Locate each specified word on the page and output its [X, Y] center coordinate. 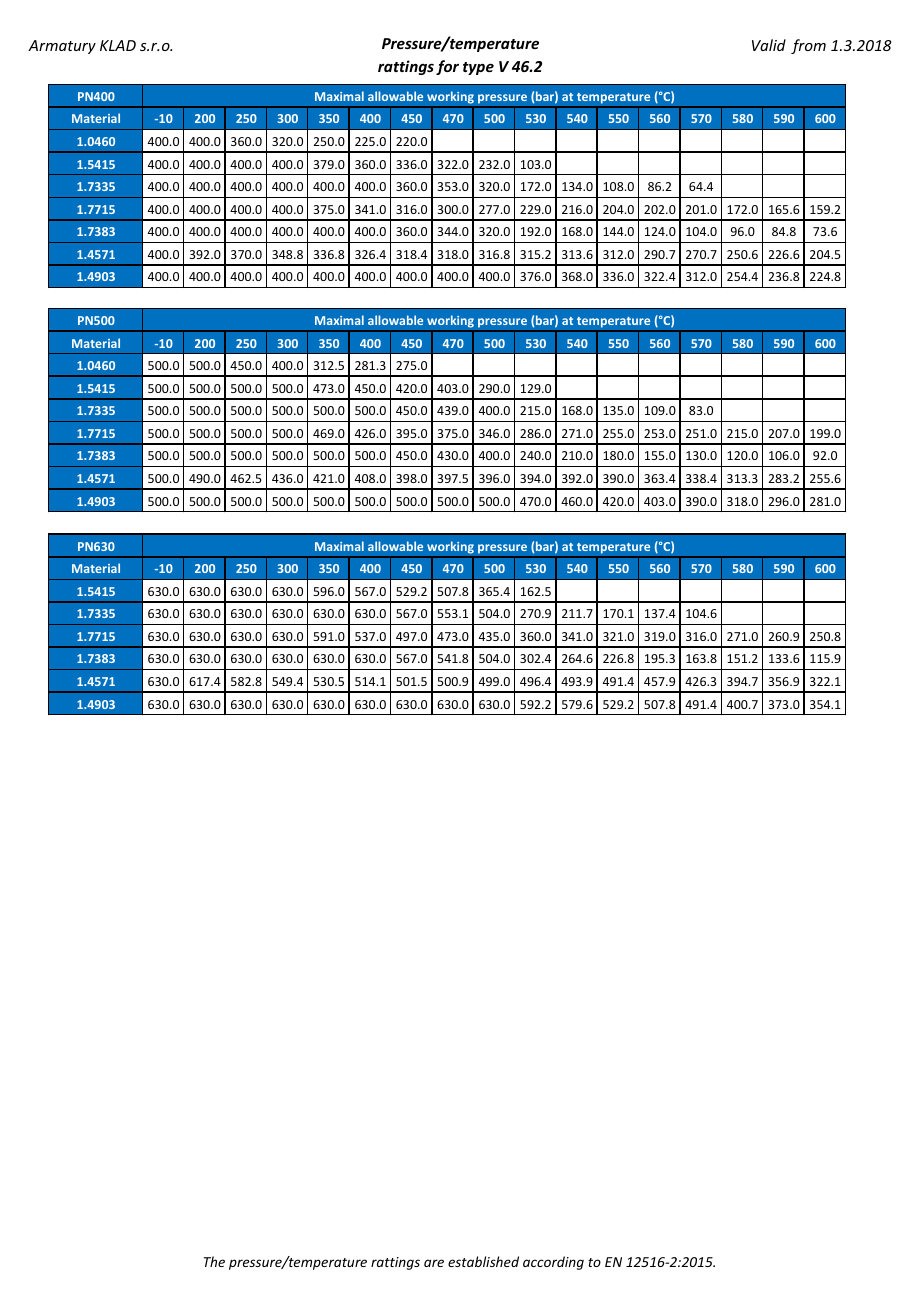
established [483, 1261]
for [447, 67]
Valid [769, 45]
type [478, 68]
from [808, 46]
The [214, 1261]
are [434, 1263]
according [553, 1263]
